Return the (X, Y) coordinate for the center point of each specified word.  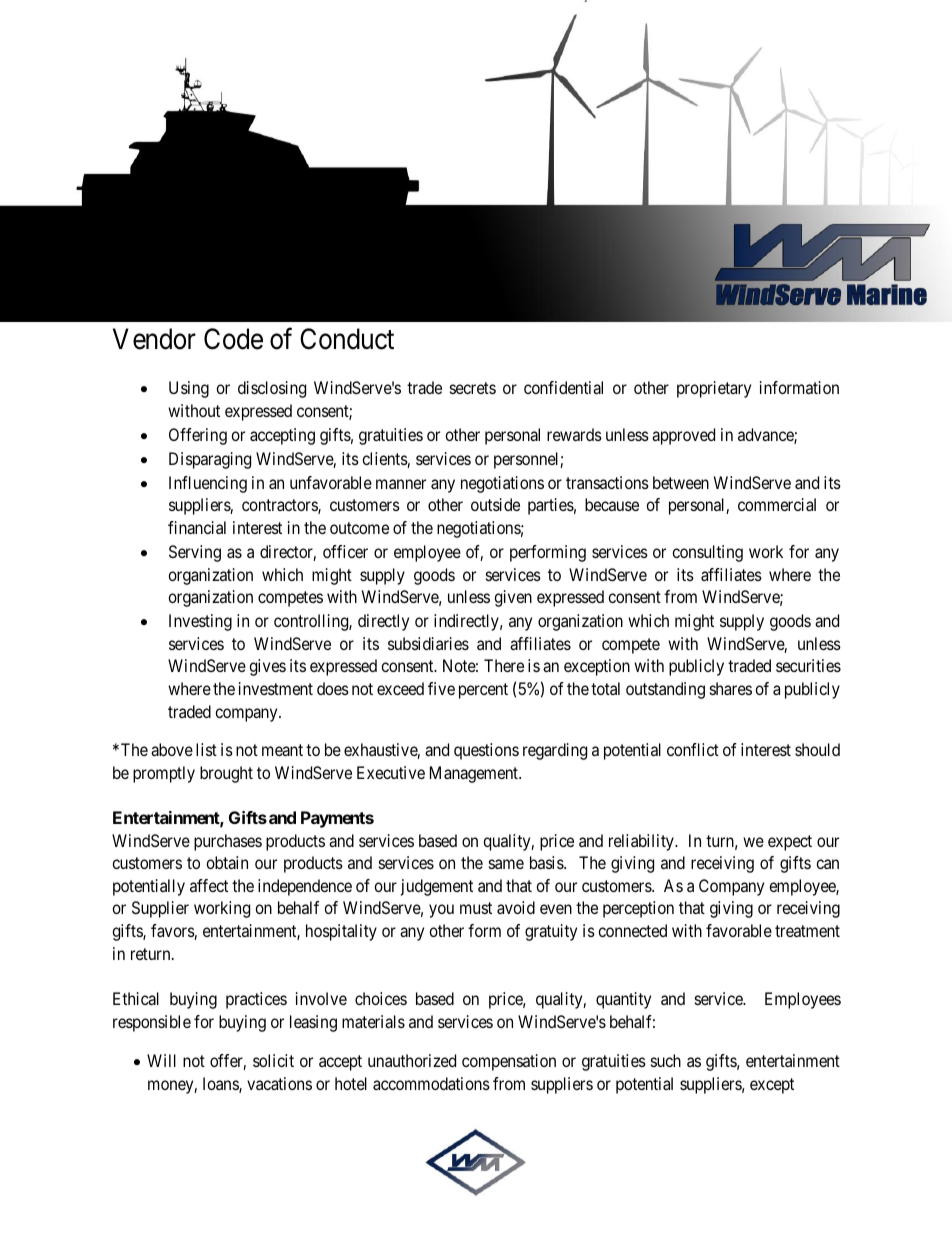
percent (483, 691)
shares (731, 688)
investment (276, 688)
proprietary (714, 389)
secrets (473, 388)
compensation (509, 1062)
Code (233, 339)
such (666, 1060)
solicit (273, 1060)
